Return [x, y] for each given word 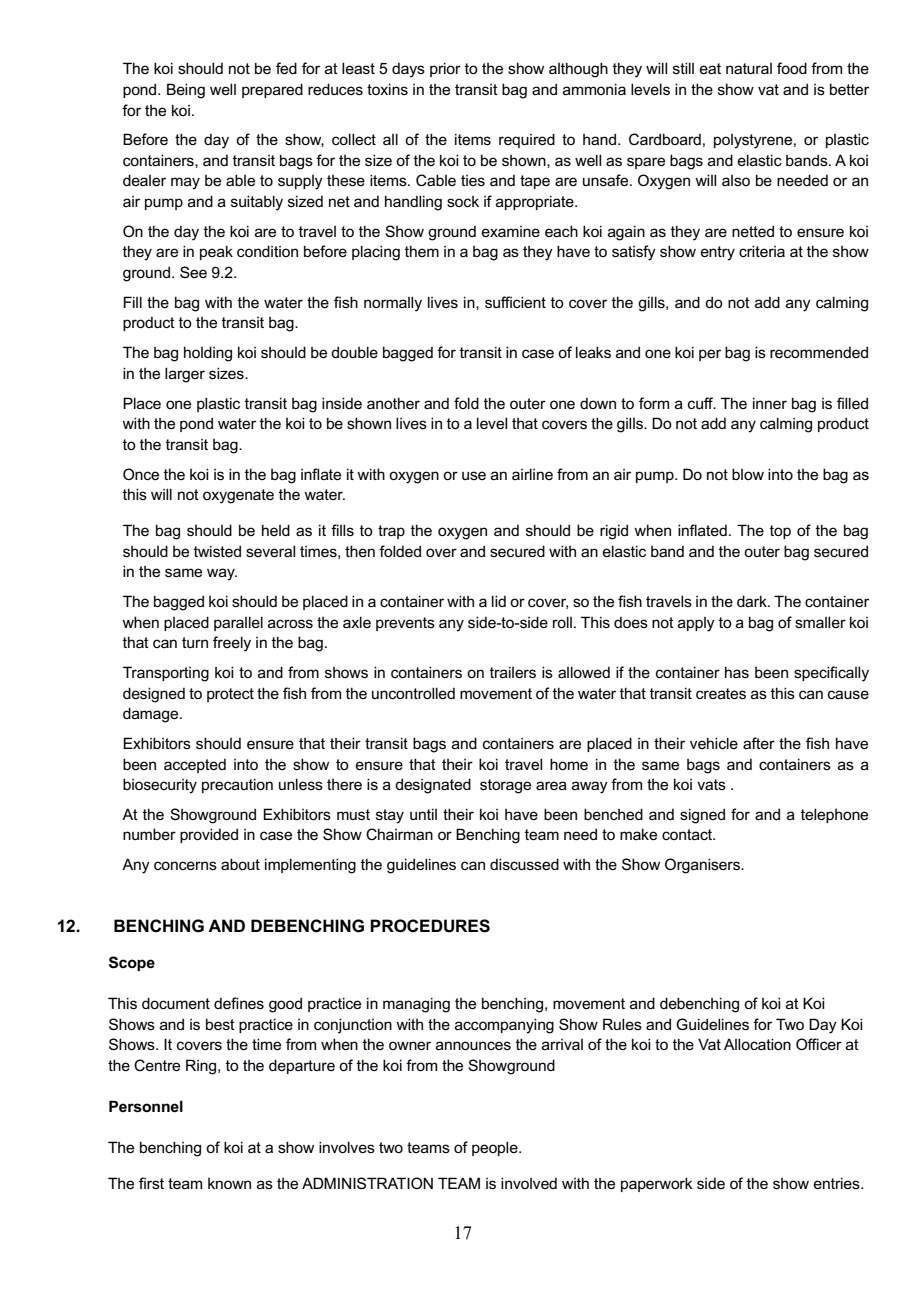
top [780, 532]
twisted [217, 551]
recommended [819, 352]
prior [445, 69]
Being [186, 91]
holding [208, 354]
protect [230, 695]
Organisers [703, 866]
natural [749, 68]
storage [505, 786]
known [229, 1183]
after [759, 743]
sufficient [515, 302]
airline [532, 474]
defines [239, 1003]
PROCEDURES [430, 926]
